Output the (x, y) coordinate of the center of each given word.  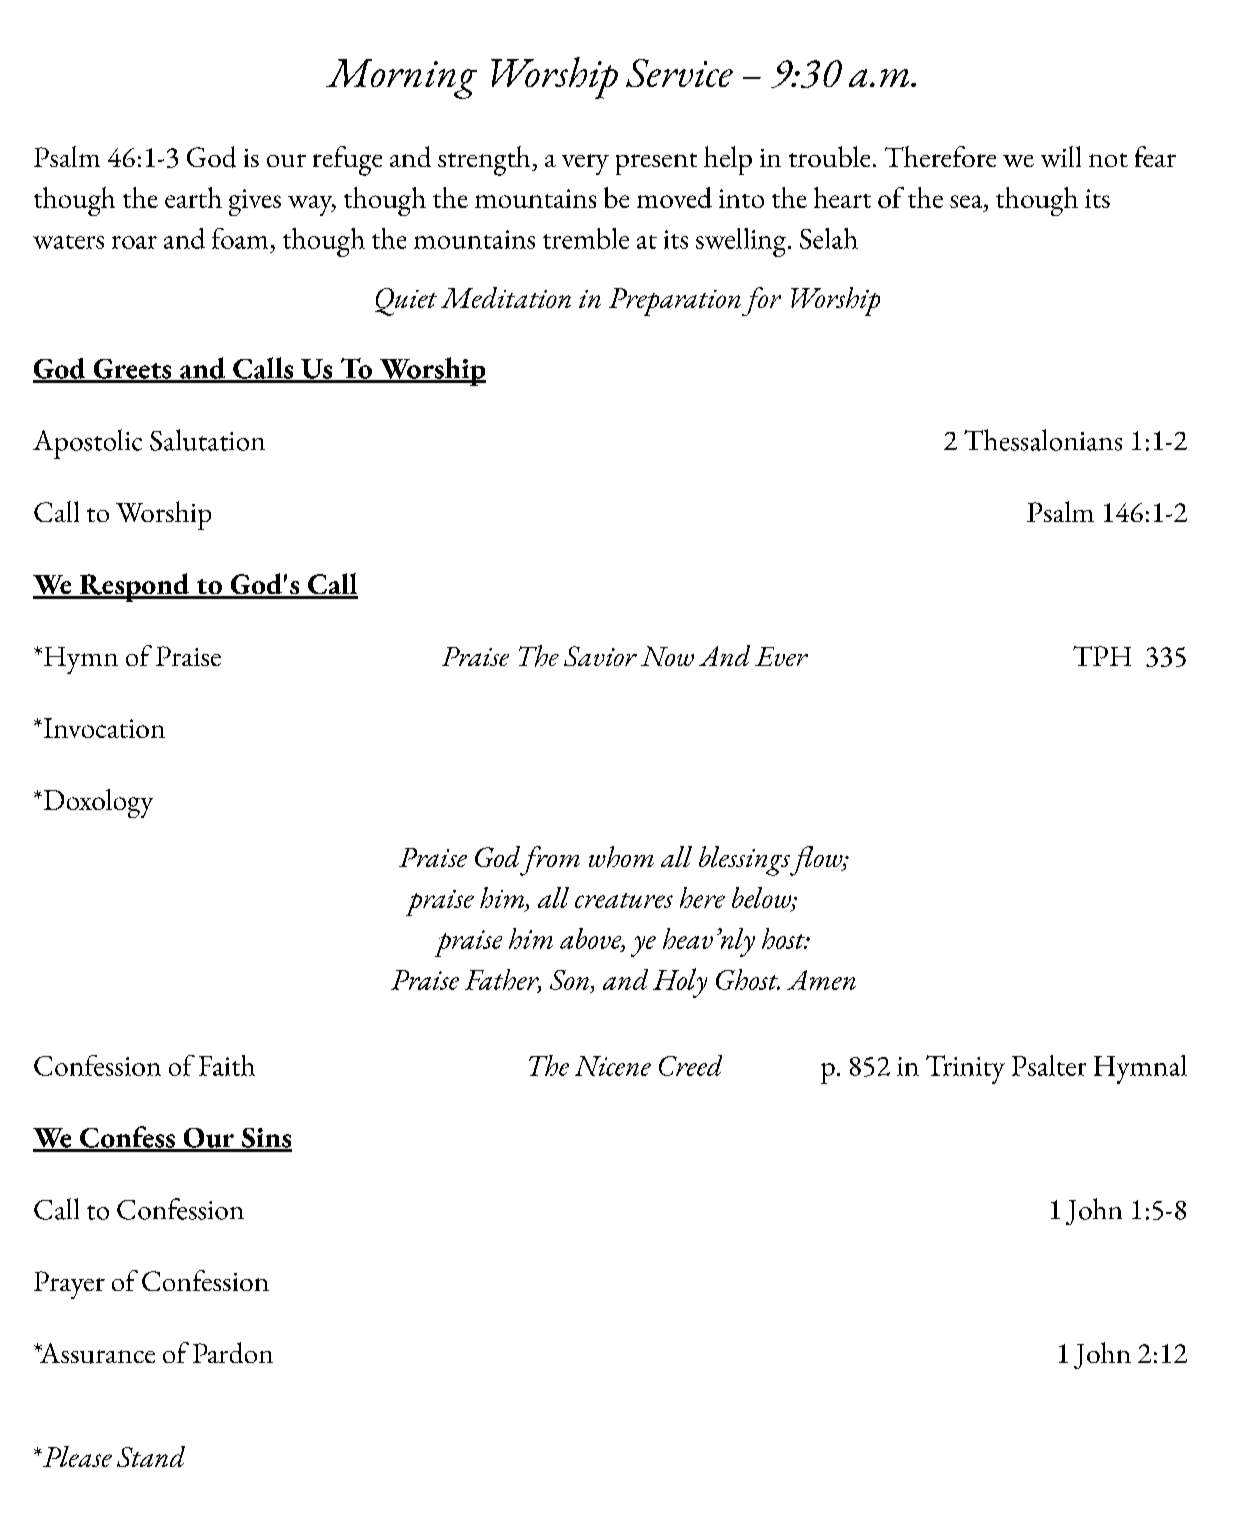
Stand (151, 1456)
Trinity (965, 1069)
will (1061, 156)
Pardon (233, 1352)
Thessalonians (1043, 440)
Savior (600, 656)
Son (571, 980)
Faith (227, 1065)
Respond (134, 587)
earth (193, 197)
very (585, 164)
